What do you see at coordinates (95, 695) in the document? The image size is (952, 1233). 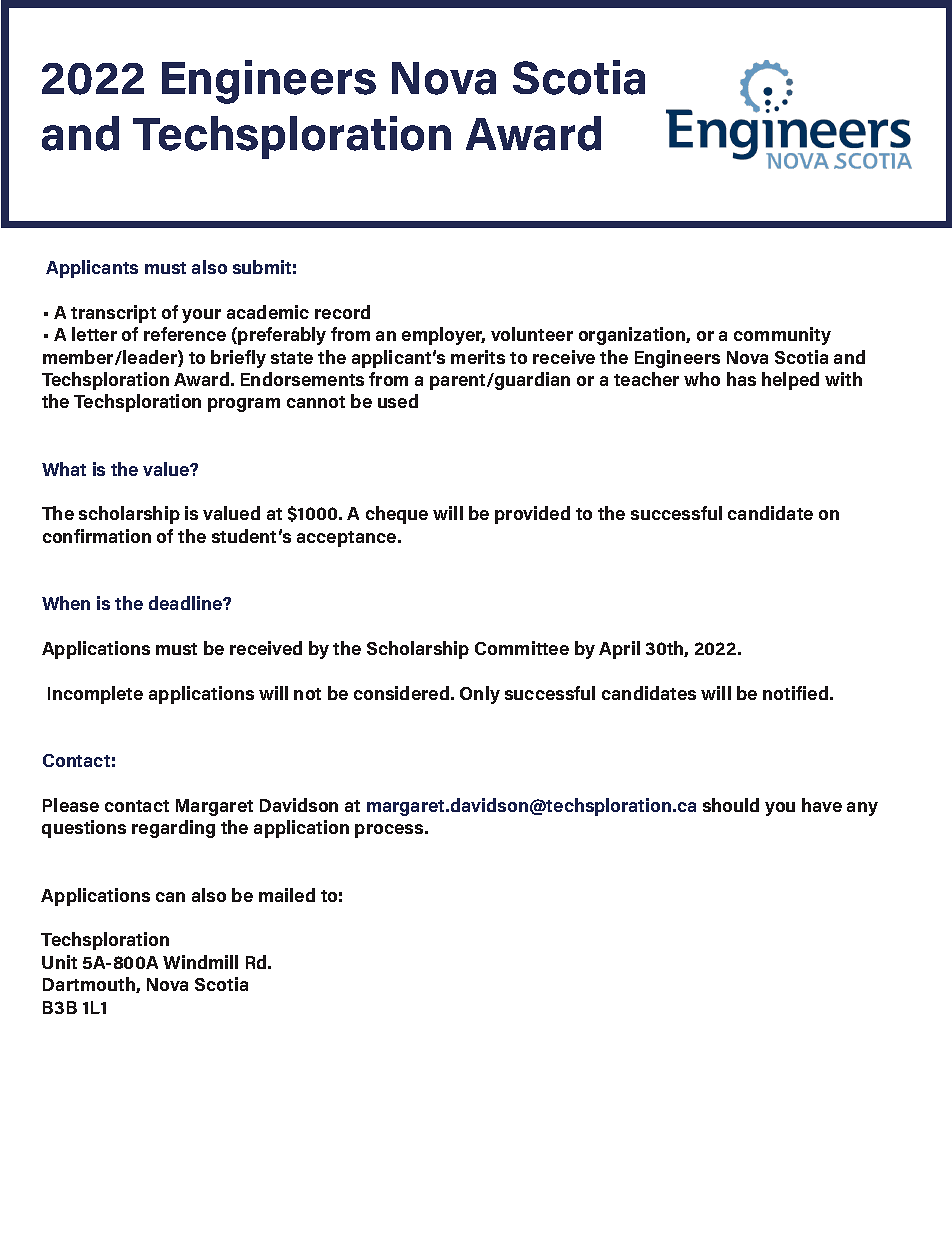 I see `Incomplete` at bounding box center [95, 695].
